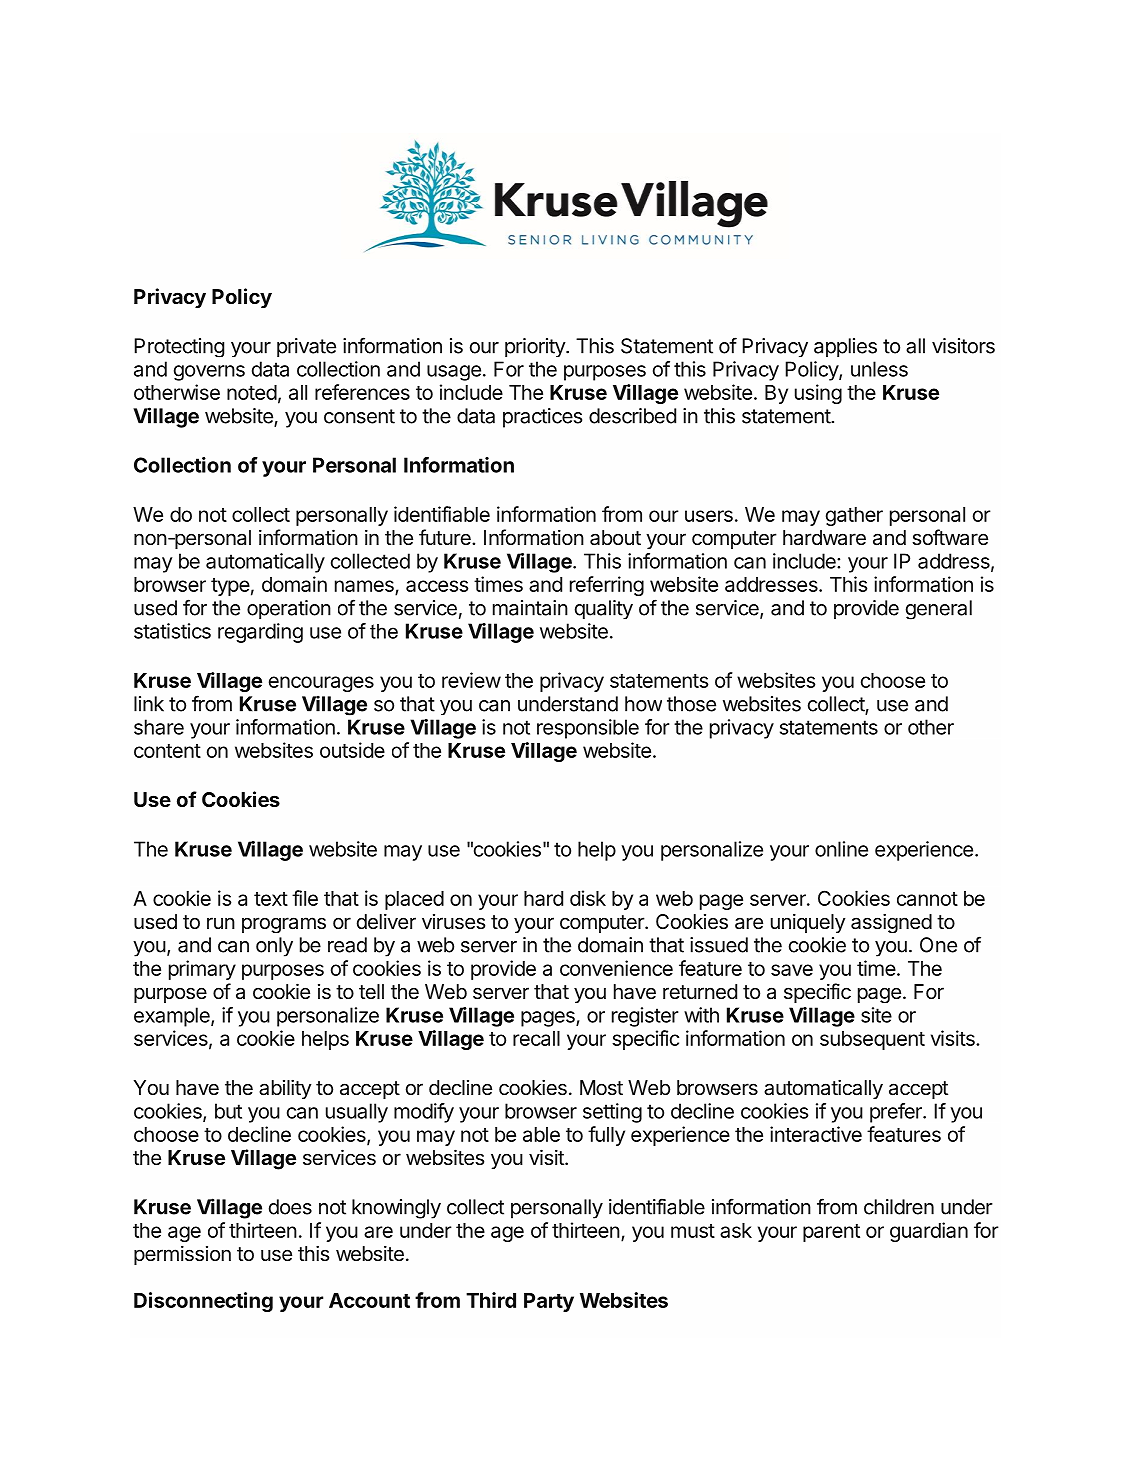 The image size is (1131, 1463). I want to click on unless, so click(879, 369).
